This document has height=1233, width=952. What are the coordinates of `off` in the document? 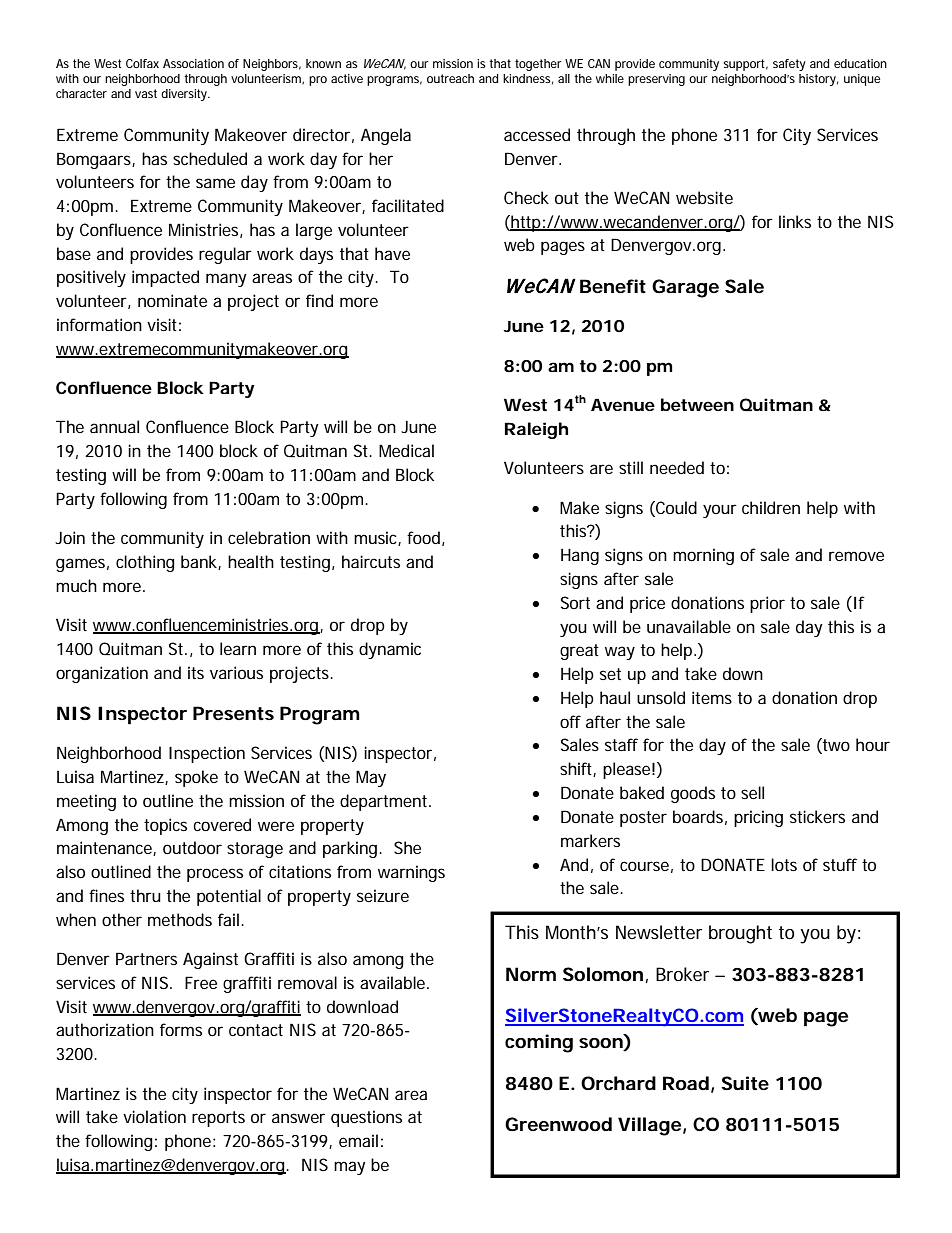 It's located at (570, 721).
